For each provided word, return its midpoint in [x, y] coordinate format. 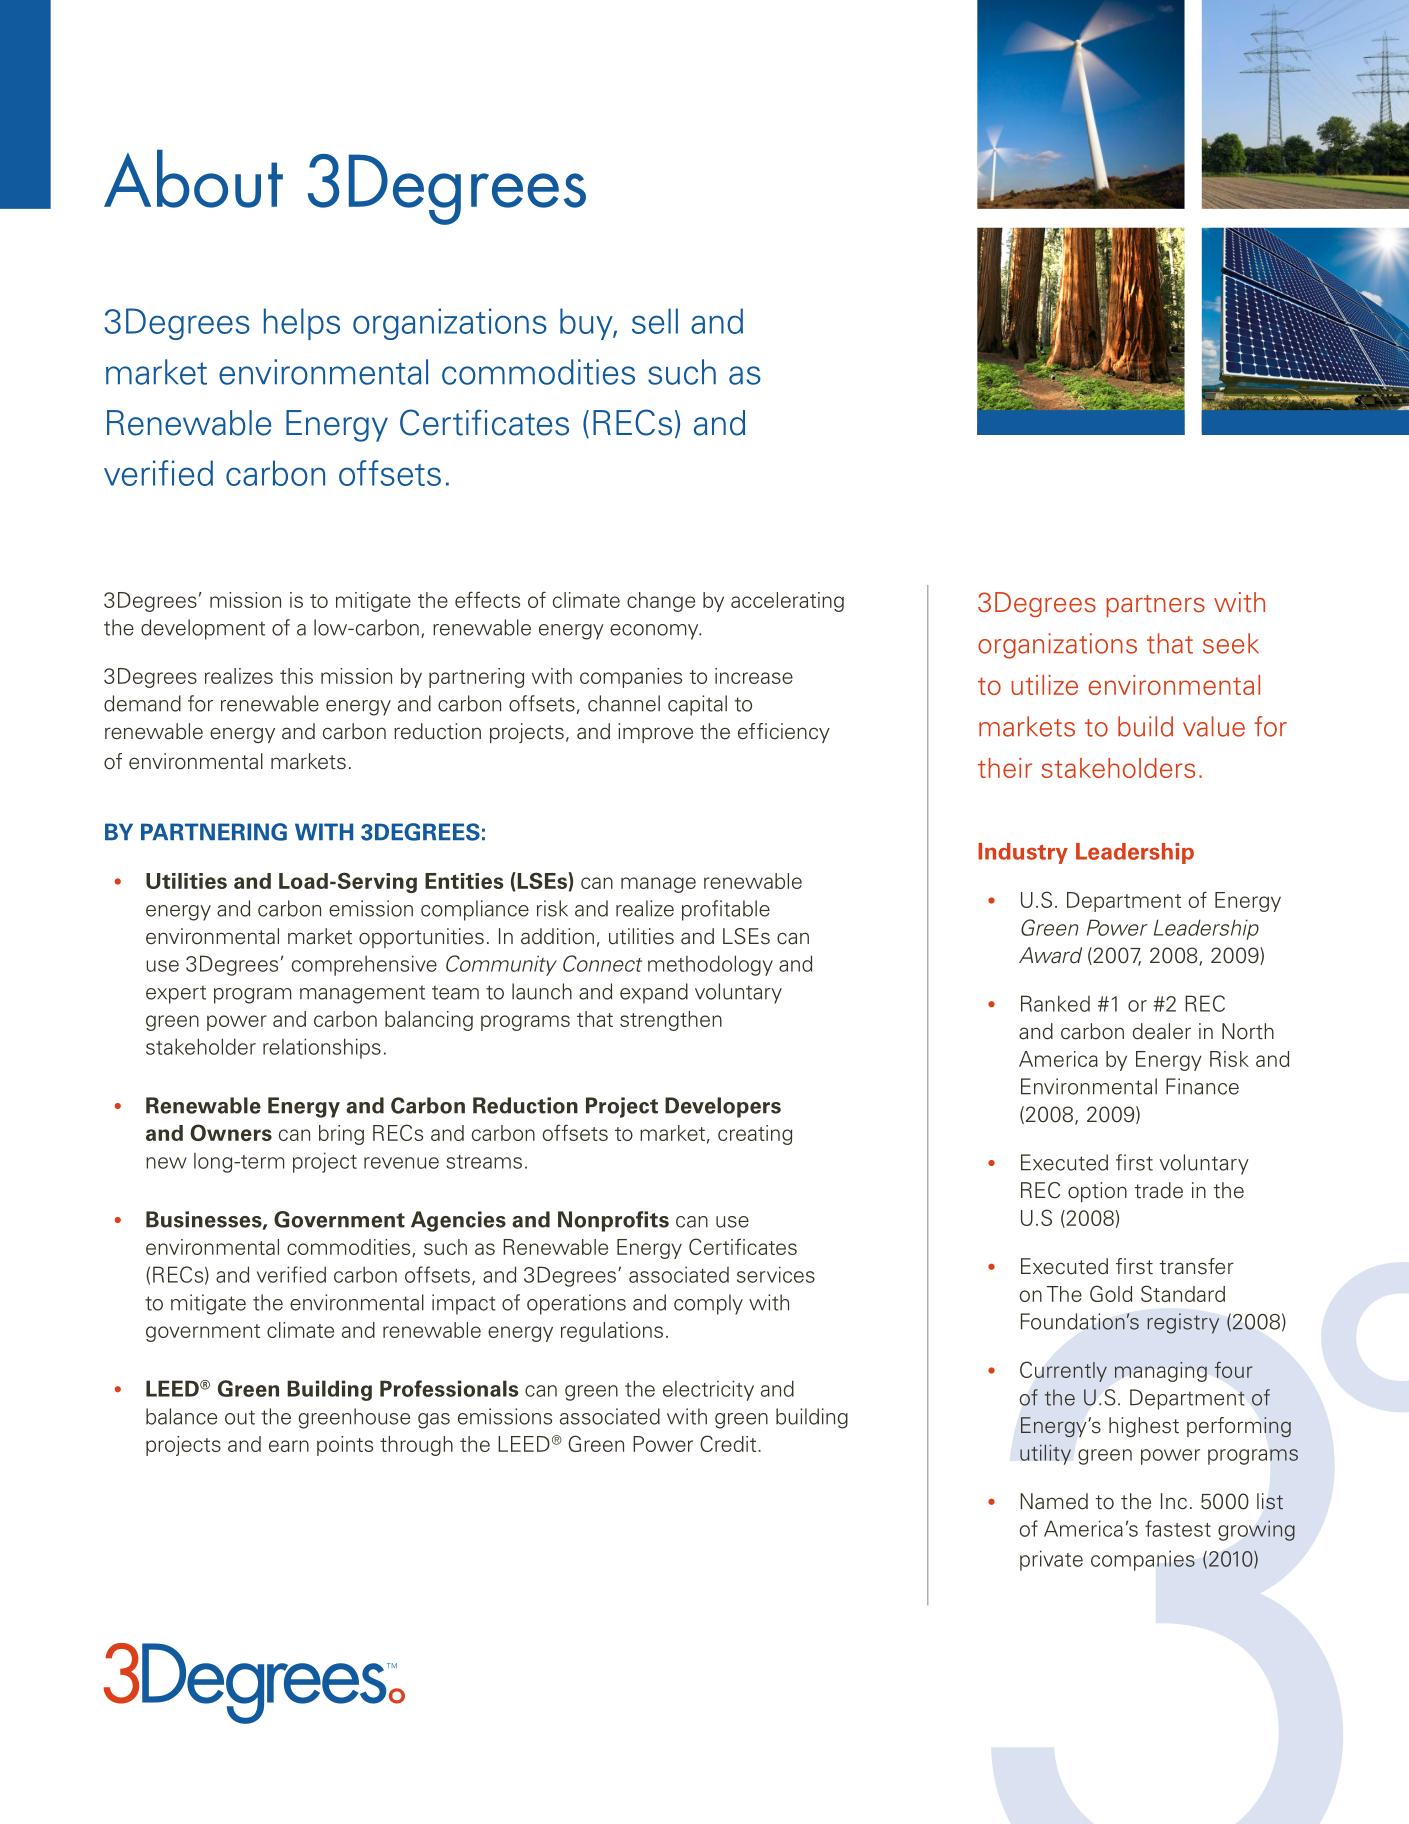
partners [1155, 606]
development [203, 629]
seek [1231, 643]
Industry [1023, 853]
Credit [729, 1443]
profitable [726, 910]
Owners [231, 1132]
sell [655, 321]
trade [1158, 1190]
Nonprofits [613, 1221]
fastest [1178, 1528]
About [193, 179]
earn [289, 1446]
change [661, 602]
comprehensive [364, 965]
